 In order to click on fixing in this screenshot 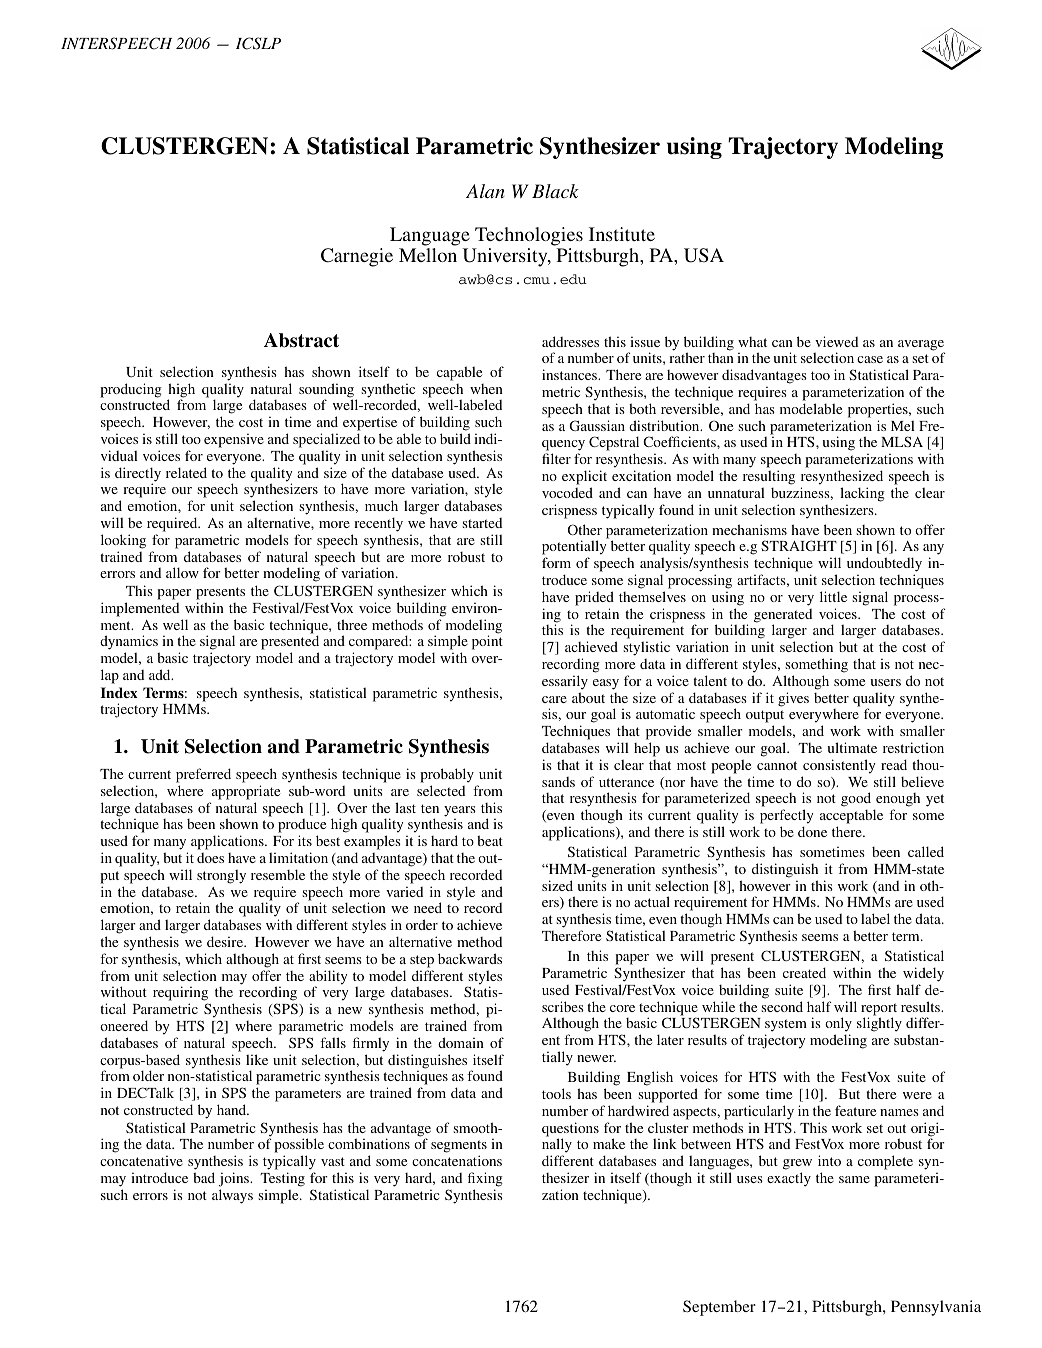, I will do `click(485, 1179)`.
